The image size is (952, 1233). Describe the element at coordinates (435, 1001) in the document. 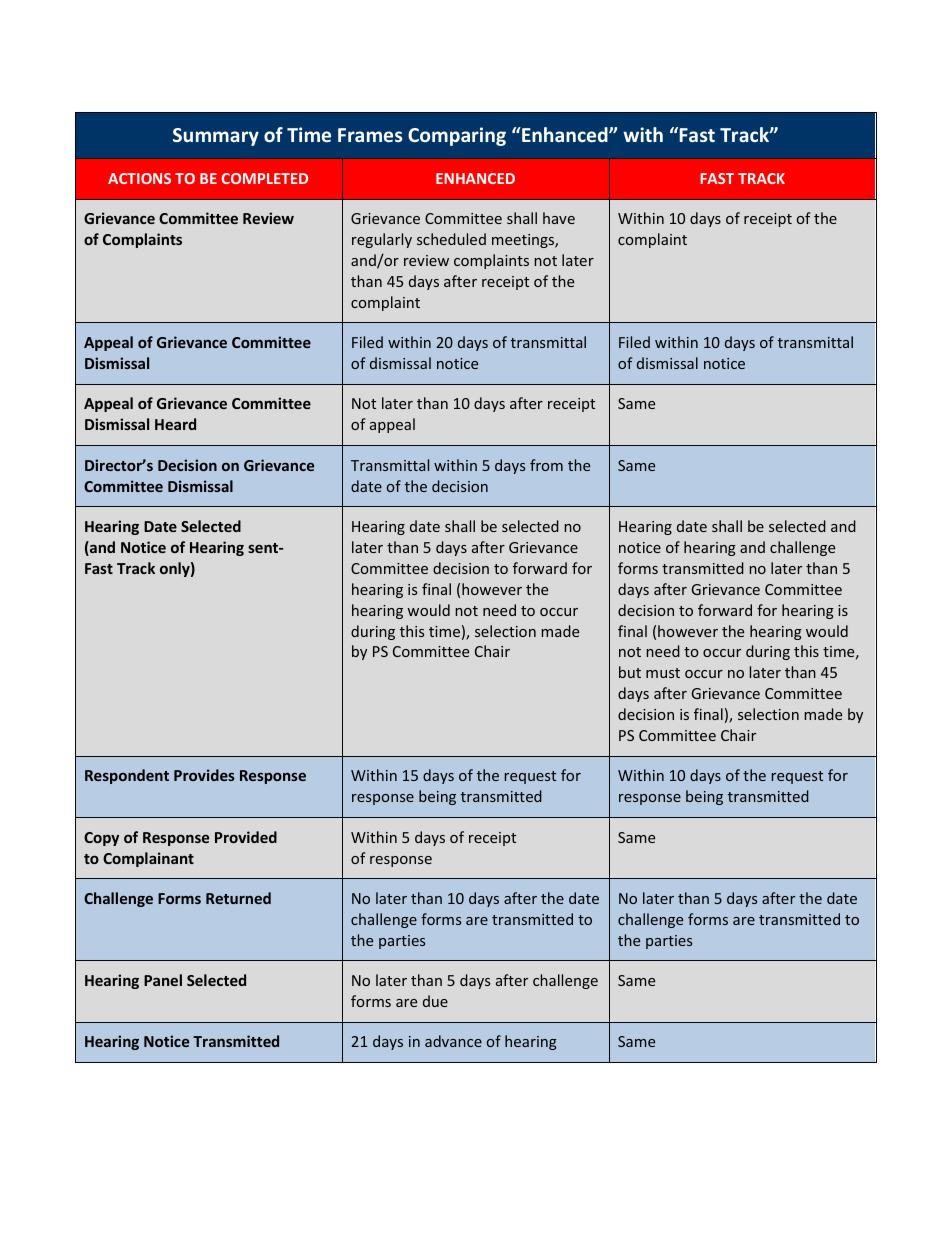

I see `due` at that location.
